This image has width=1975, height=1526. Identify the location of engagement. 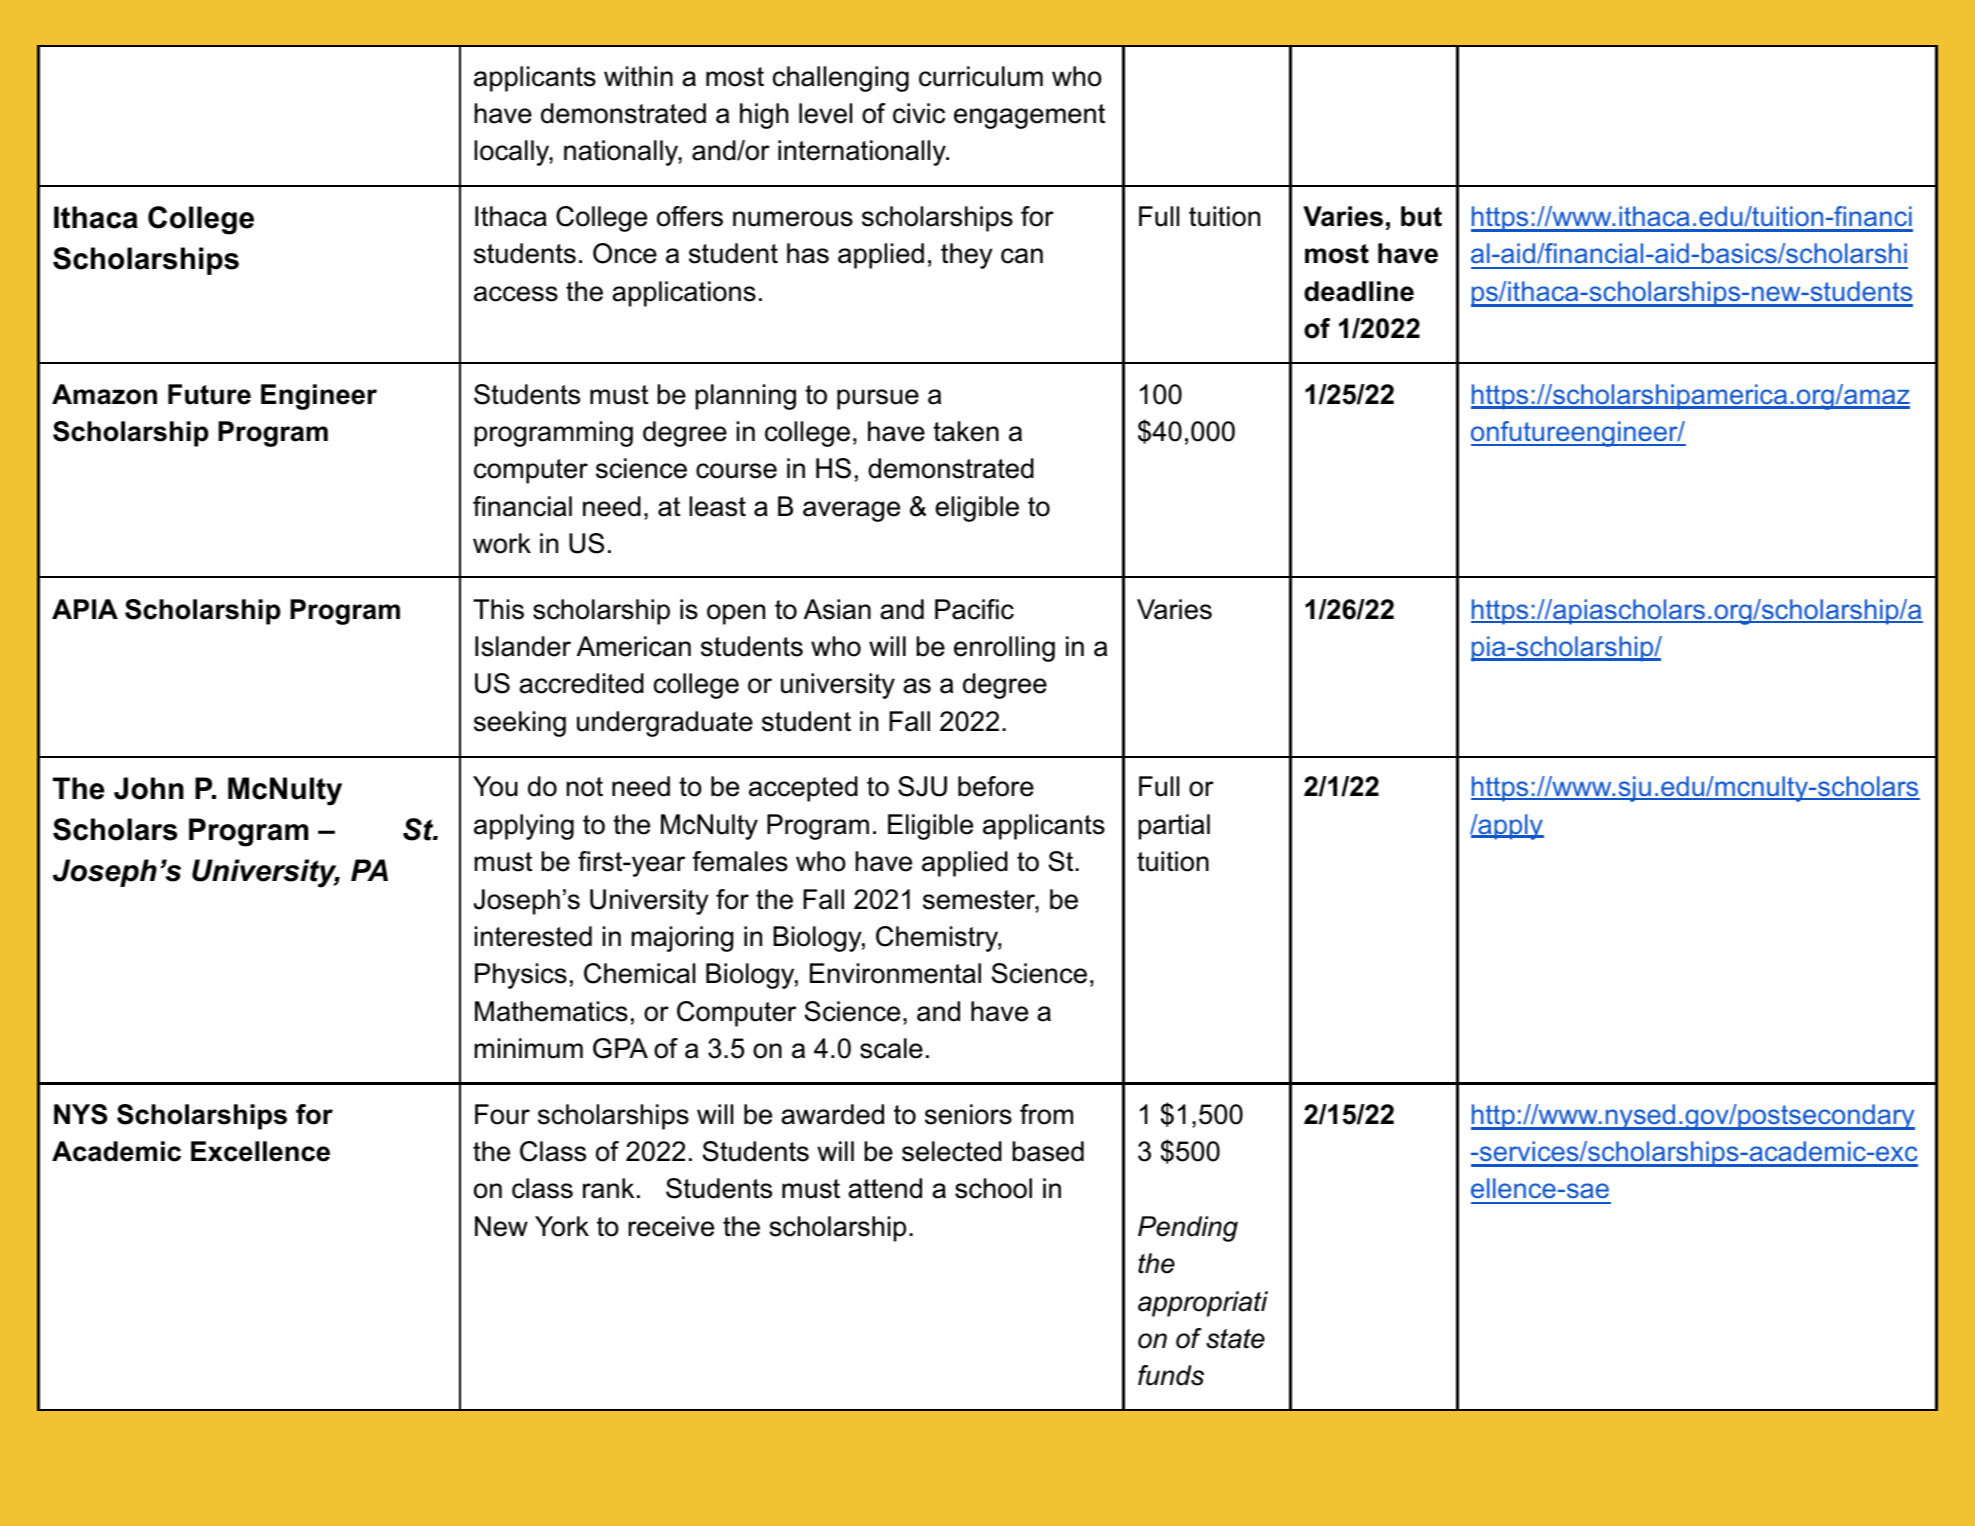
(1029, 116).
